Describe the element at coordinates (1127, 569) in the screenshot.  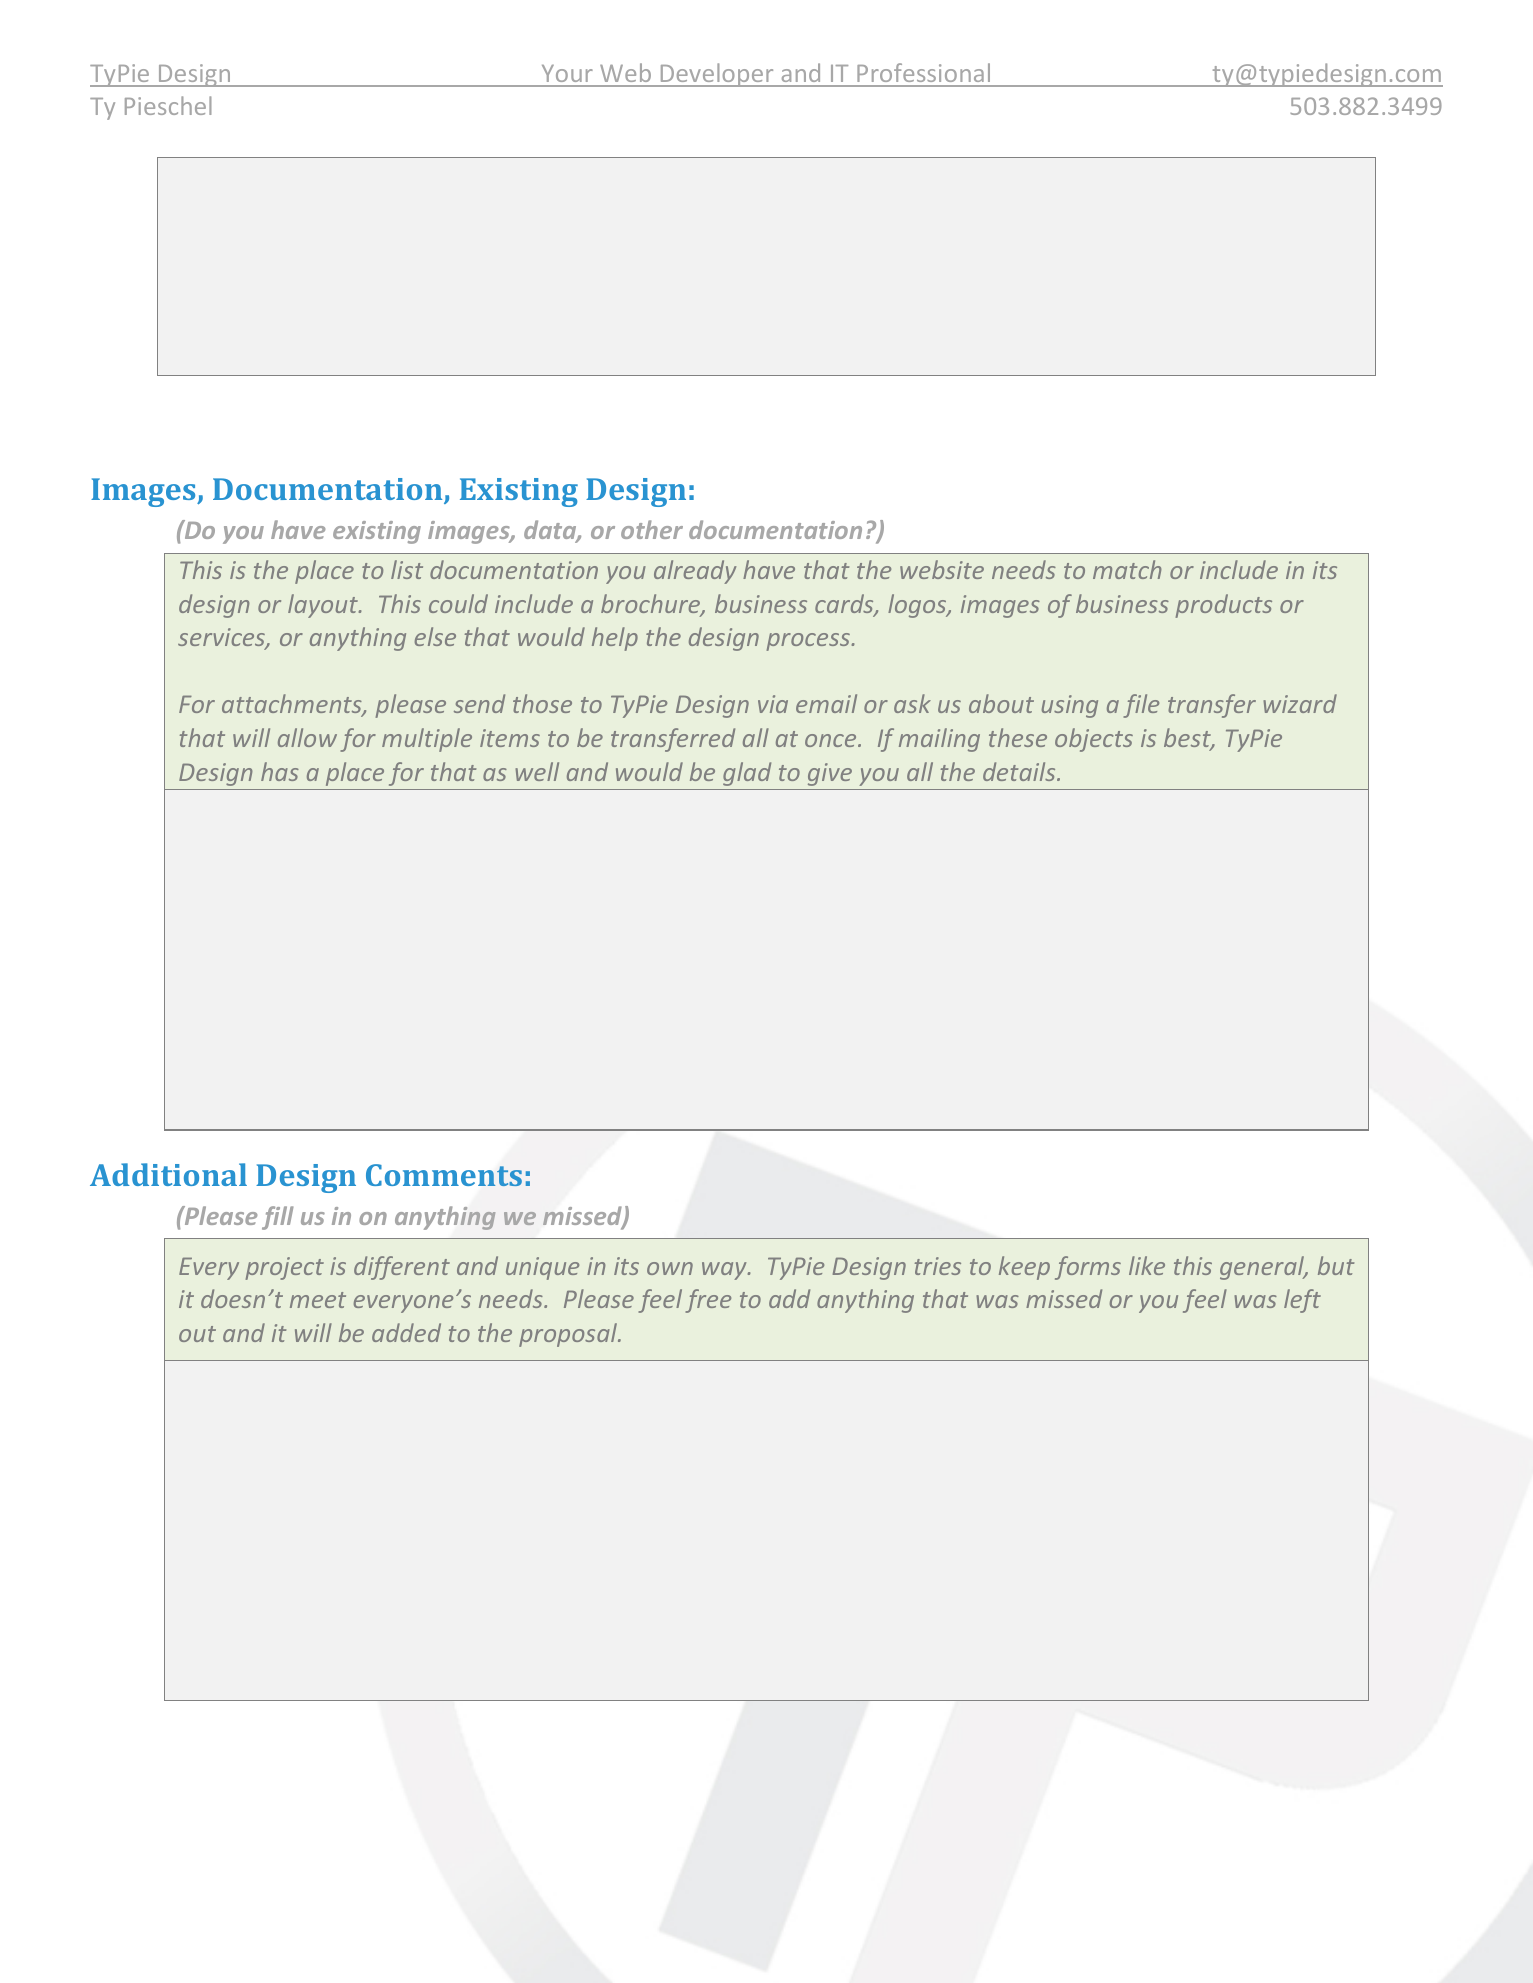
I see `match` at that location.
